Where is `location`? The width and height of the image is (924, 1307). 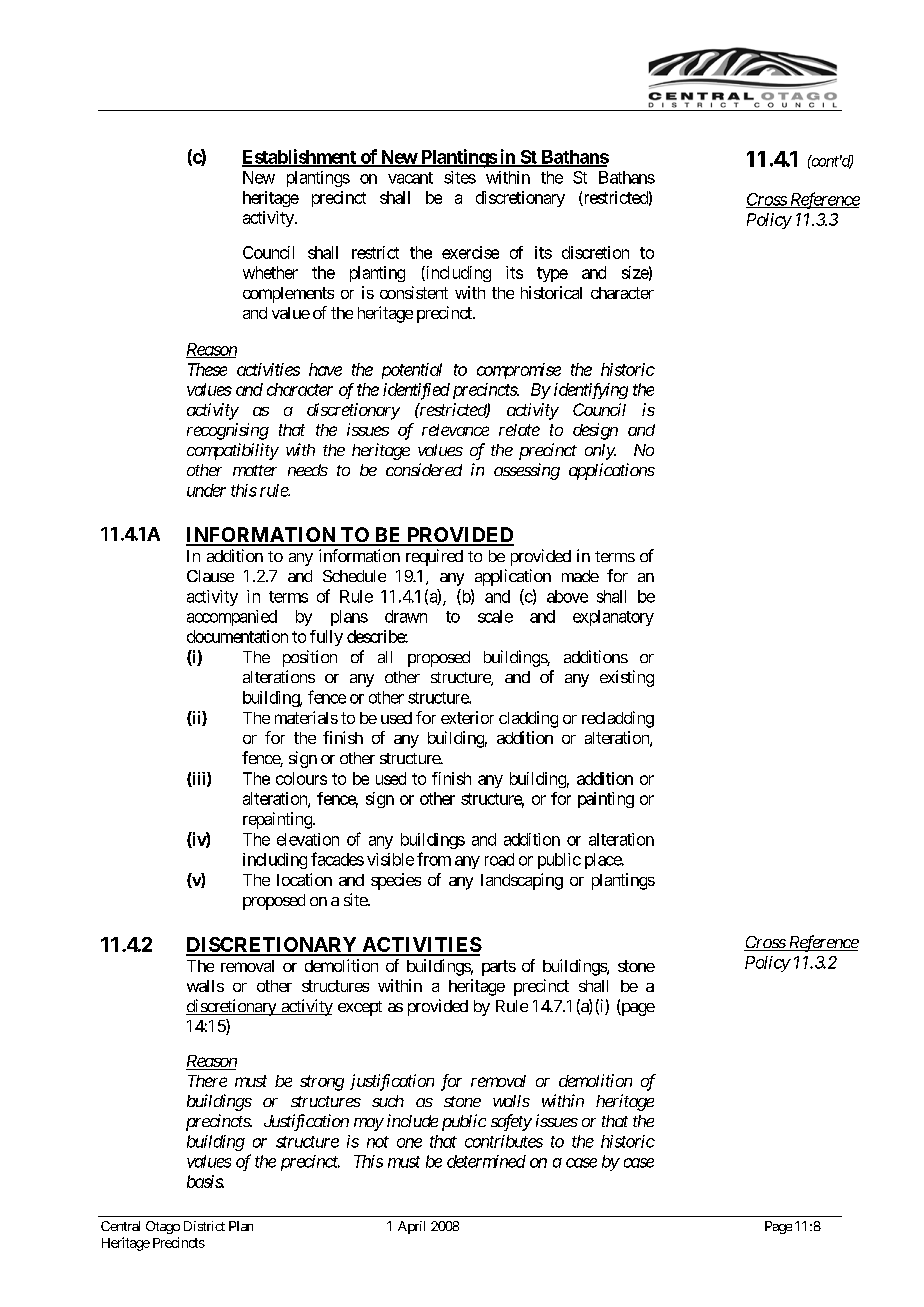
location is located at coordinates (304, 879).
